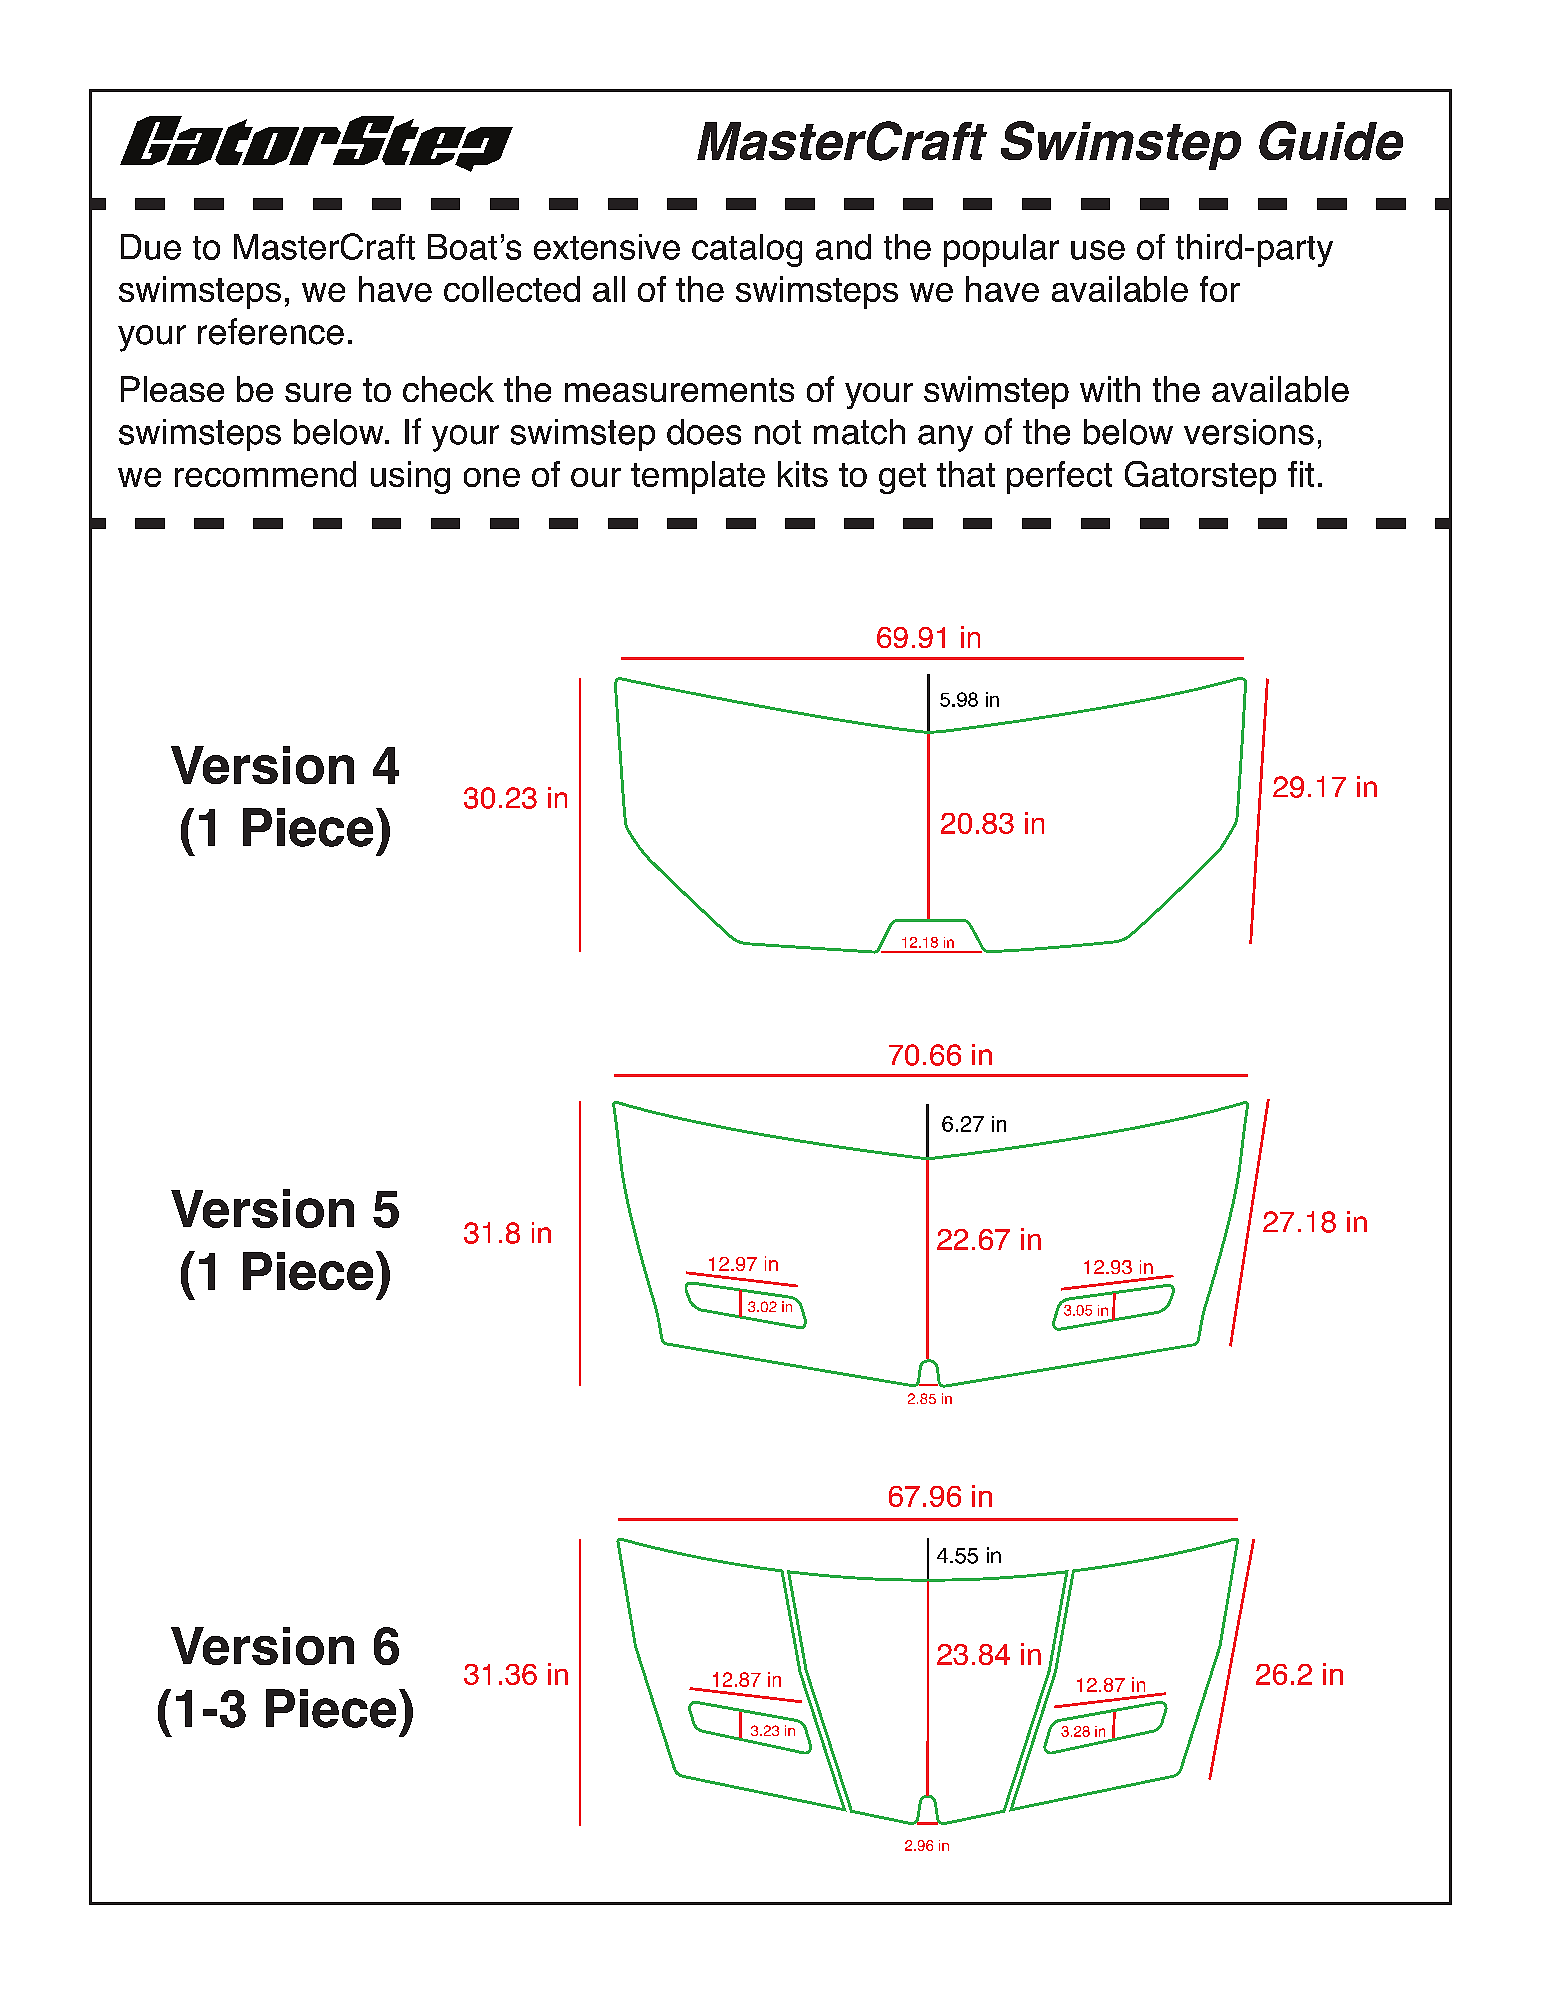 Image resolution: width=1541 pixels, height=1994 pixels. I want to click on recommend, so click(265, 474).
